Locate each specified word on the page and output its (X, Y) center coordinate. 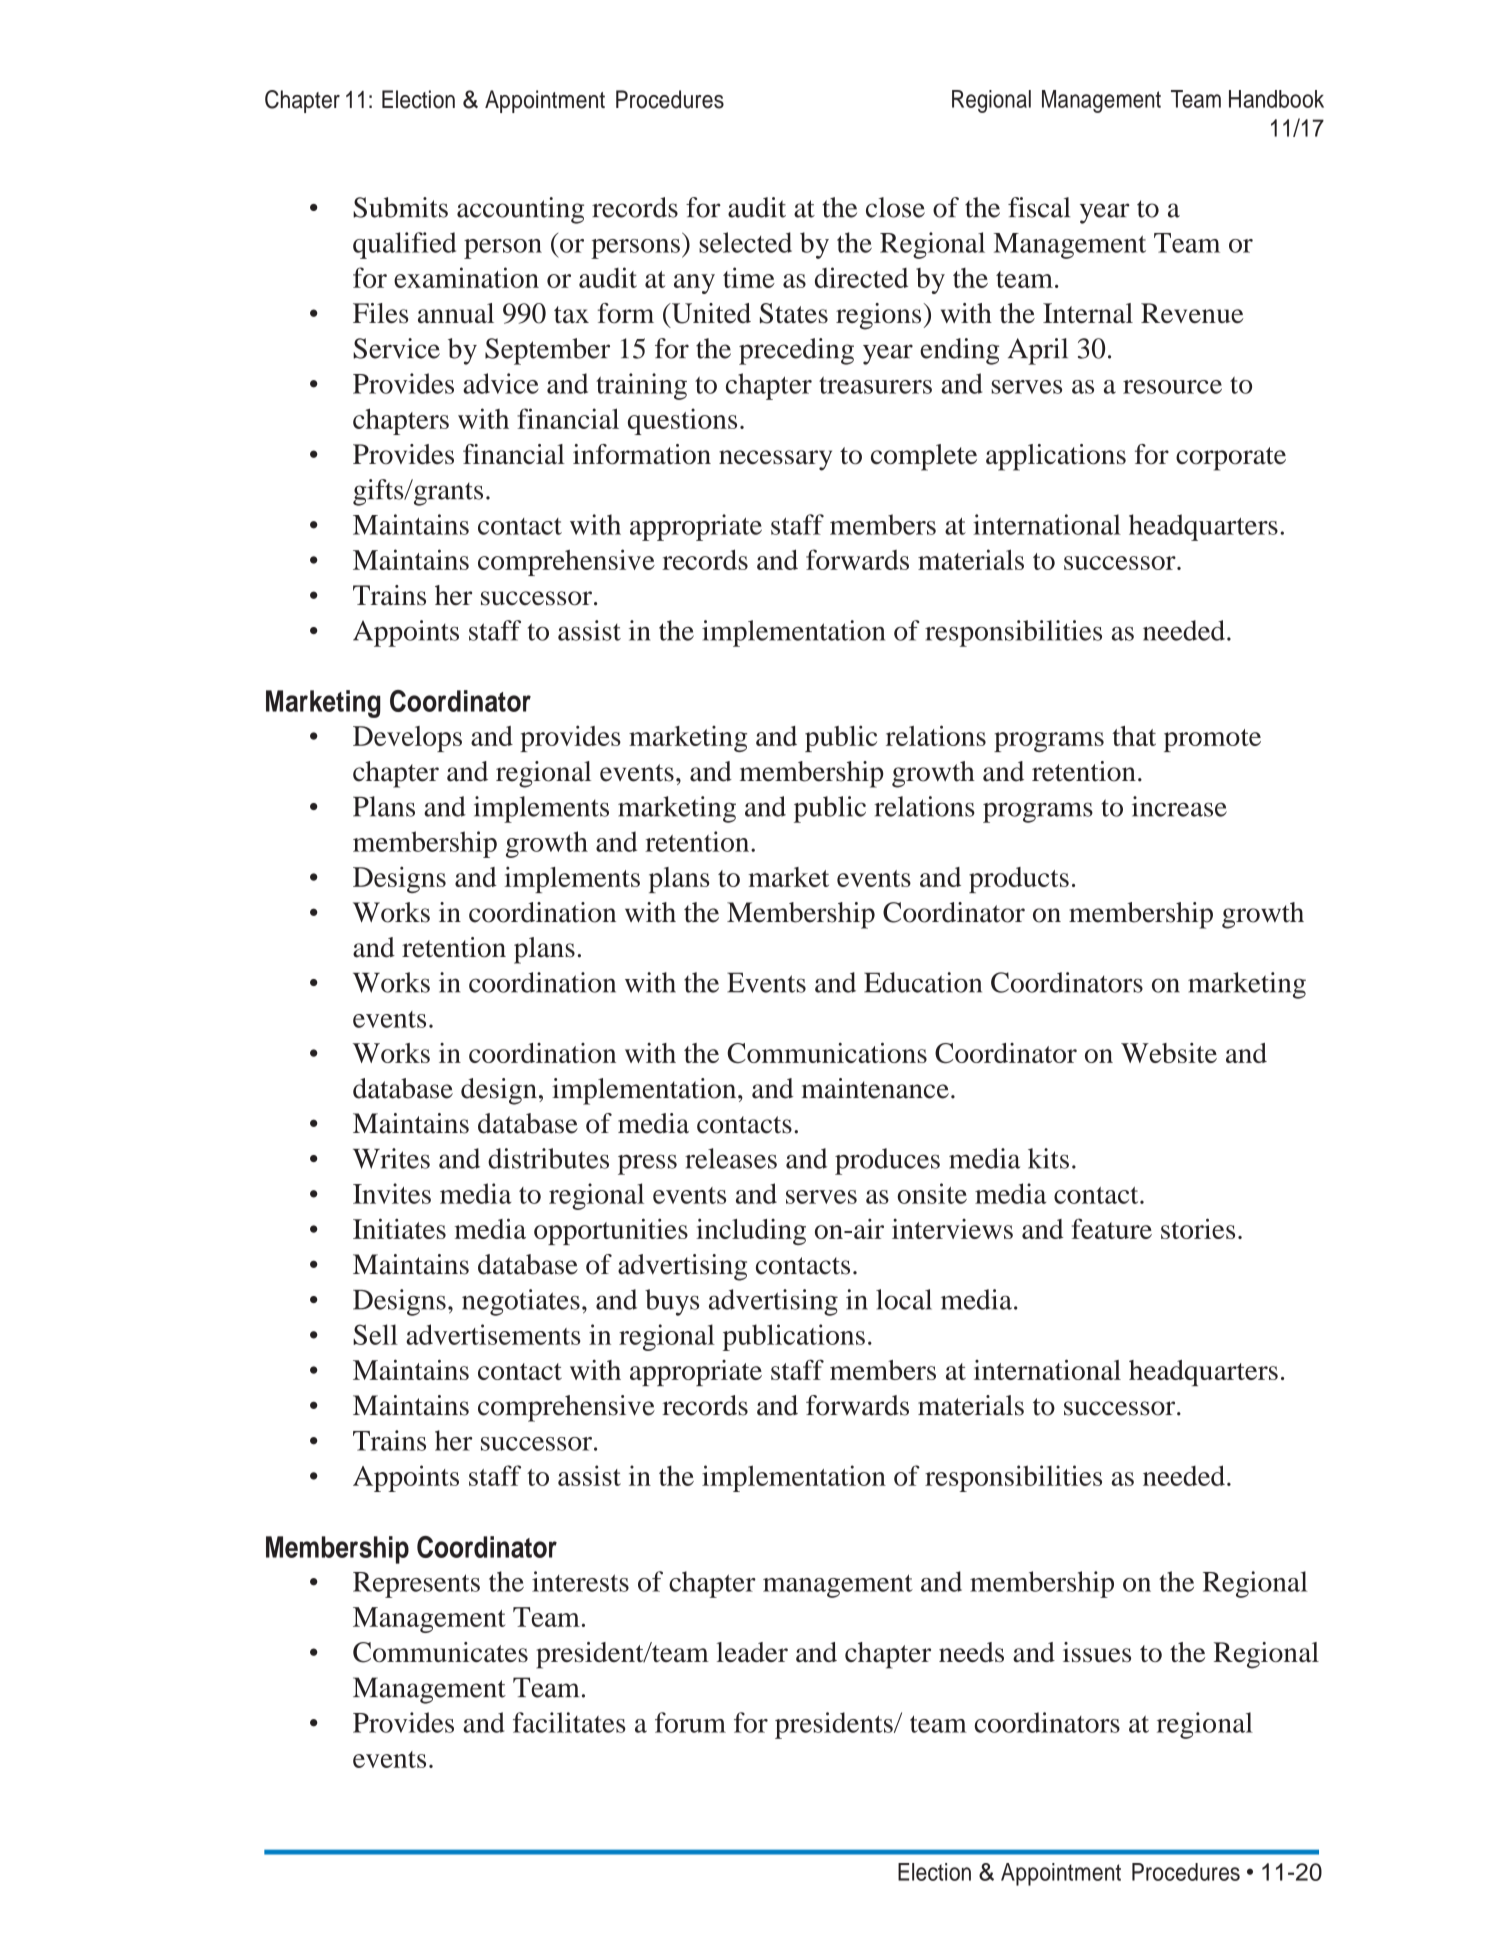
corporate (1231, 459)
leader (752, 1652)
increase (1179, 806)
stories (1198, 1228)
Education (923, 982)
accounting (520, 210)
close (895, 207)
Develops (407, 739)
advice (501, 383)
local (904, 1299)
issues (1097, 1652)
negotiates (521, 1302)
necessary (775, 460)
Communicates (440, 1652)
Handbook (1276, 99)
